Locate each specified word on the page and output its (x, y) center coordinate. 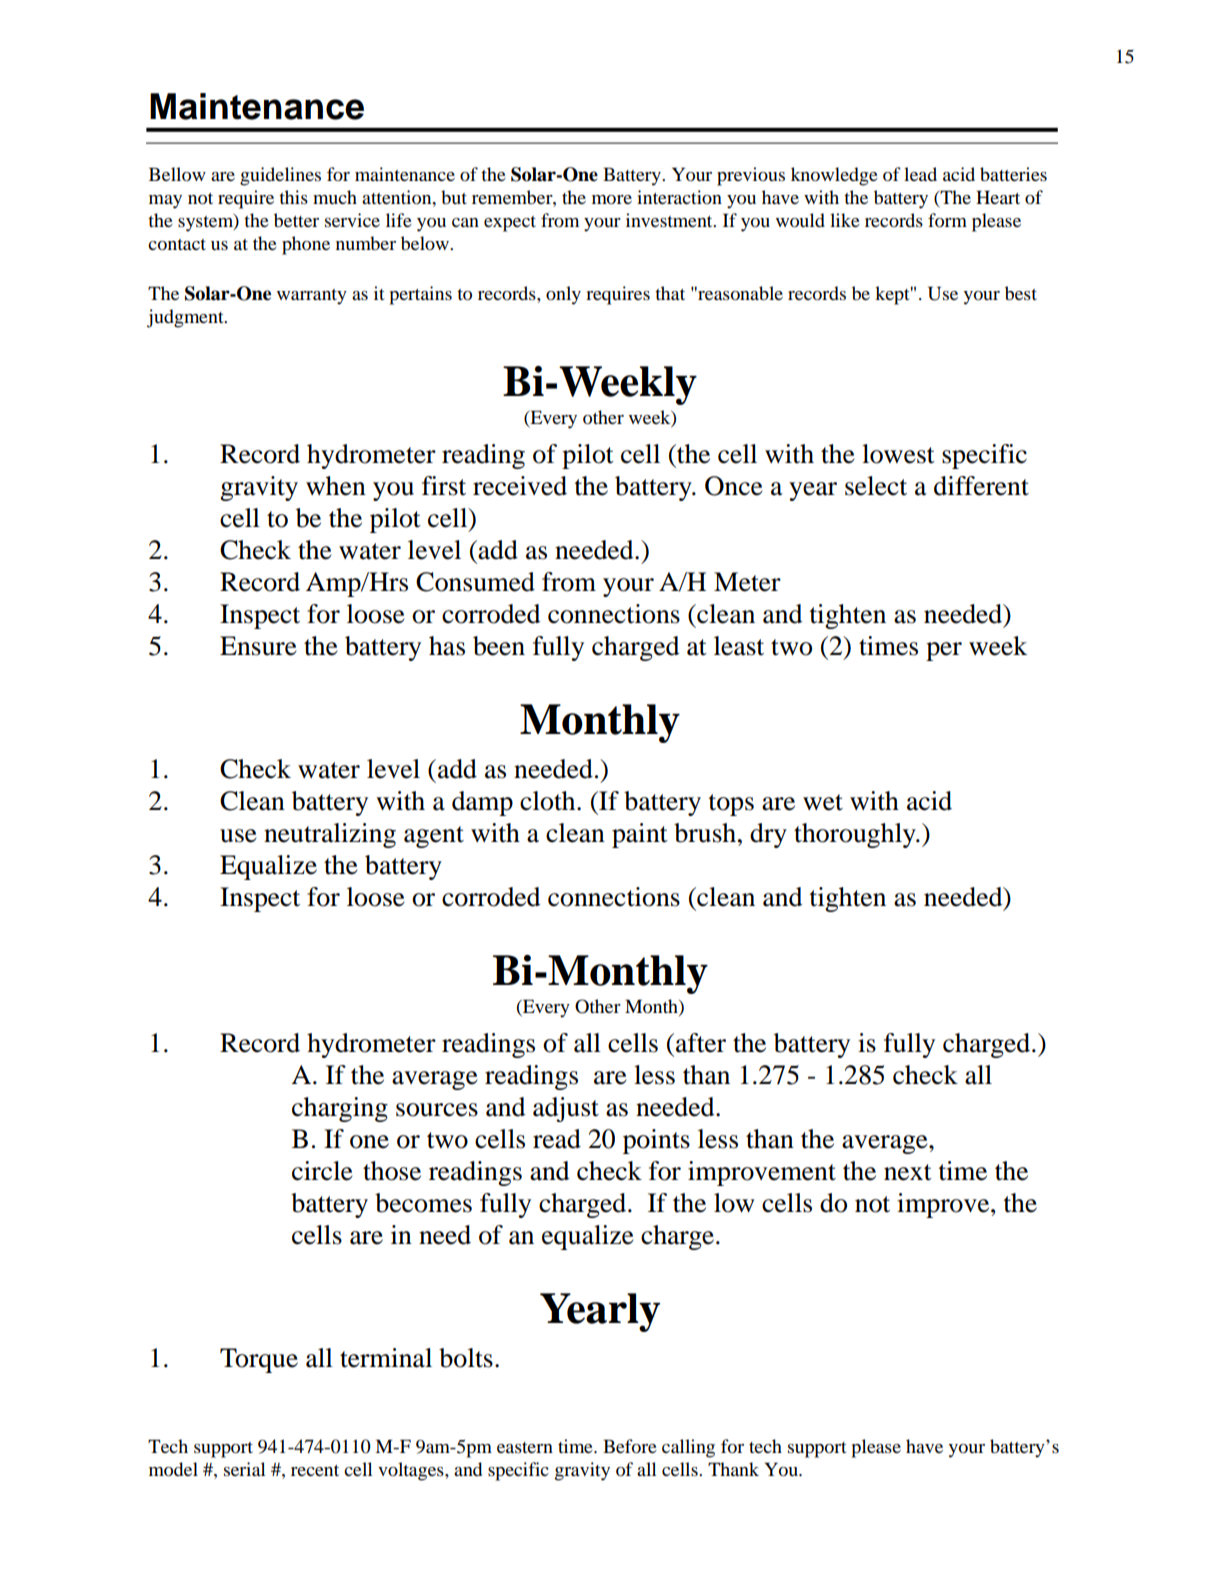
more (612, 199)
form (947, 220)
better (296, 220)
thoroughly (856, 835)
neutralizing (330, 835)
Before (630, 1446)
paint (640, 835)
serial (244, 1469)
